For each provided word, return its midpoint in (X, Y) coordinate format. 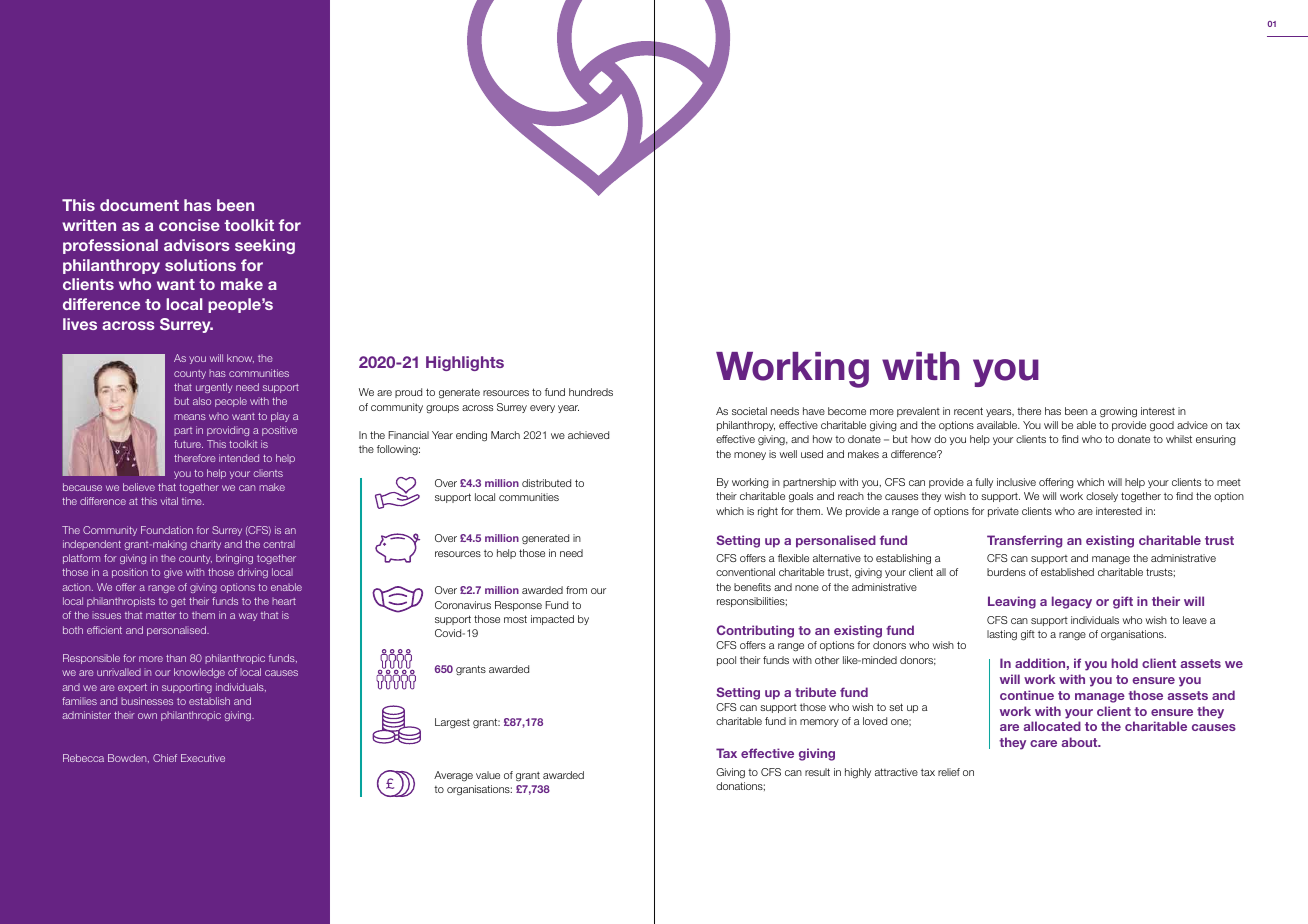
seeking (265, 246)
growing (1118, 412)
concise (189, 225)
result (817, 772)
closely (1102, 497)
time (193, 501)
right (768, 512)
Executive (203, 758)
